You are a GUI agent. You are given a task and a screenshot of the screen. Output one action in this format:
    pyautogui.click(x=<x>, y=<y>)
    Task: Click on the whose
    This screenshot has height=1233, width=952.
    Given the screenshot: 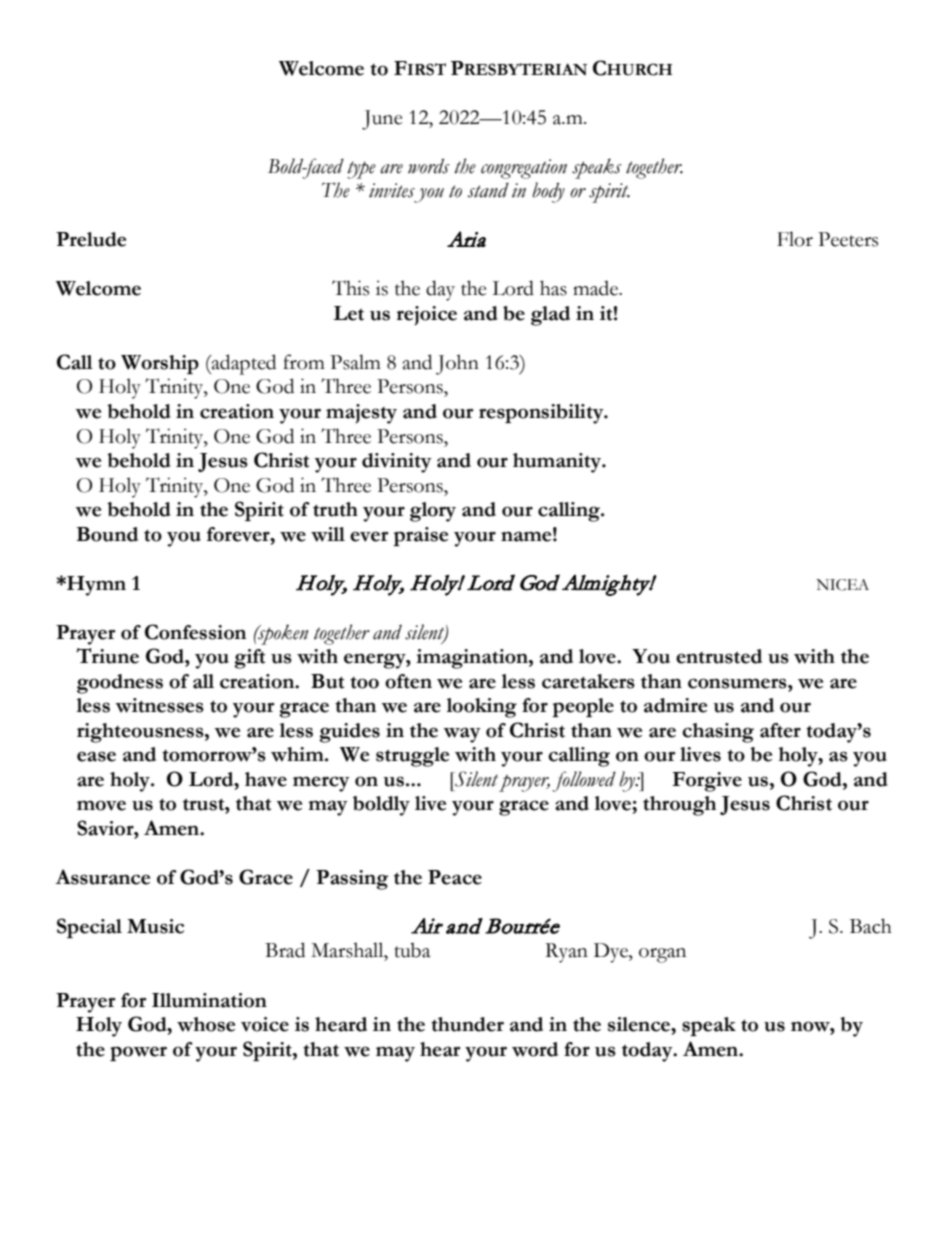 What is the action you would take?
    pyautogui.click(x=206, y=1024)
